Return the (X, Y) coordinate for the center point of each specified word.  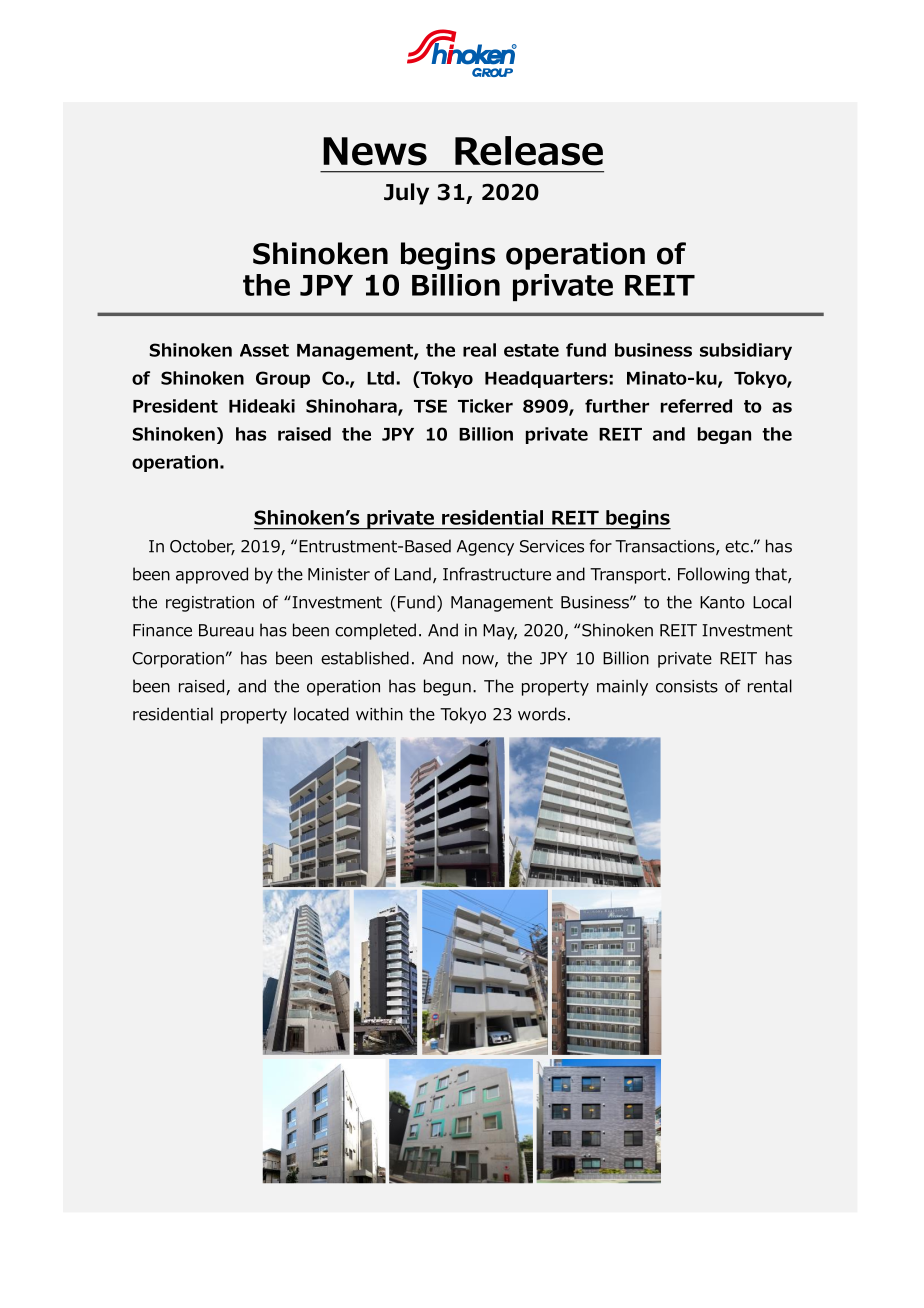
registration (210, 604)
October (202, 547)
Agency (485, 548)
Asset (264, 350)
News (375, 151)
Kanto (722, 602)
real (479, 350)
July (406, 194)
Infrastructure (497, 574)
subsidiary (746, 351)
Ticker (485, 406)
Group (283, 379)
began (724, 435)
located (321, 714)
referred (696, 406)
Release (529, 151)
